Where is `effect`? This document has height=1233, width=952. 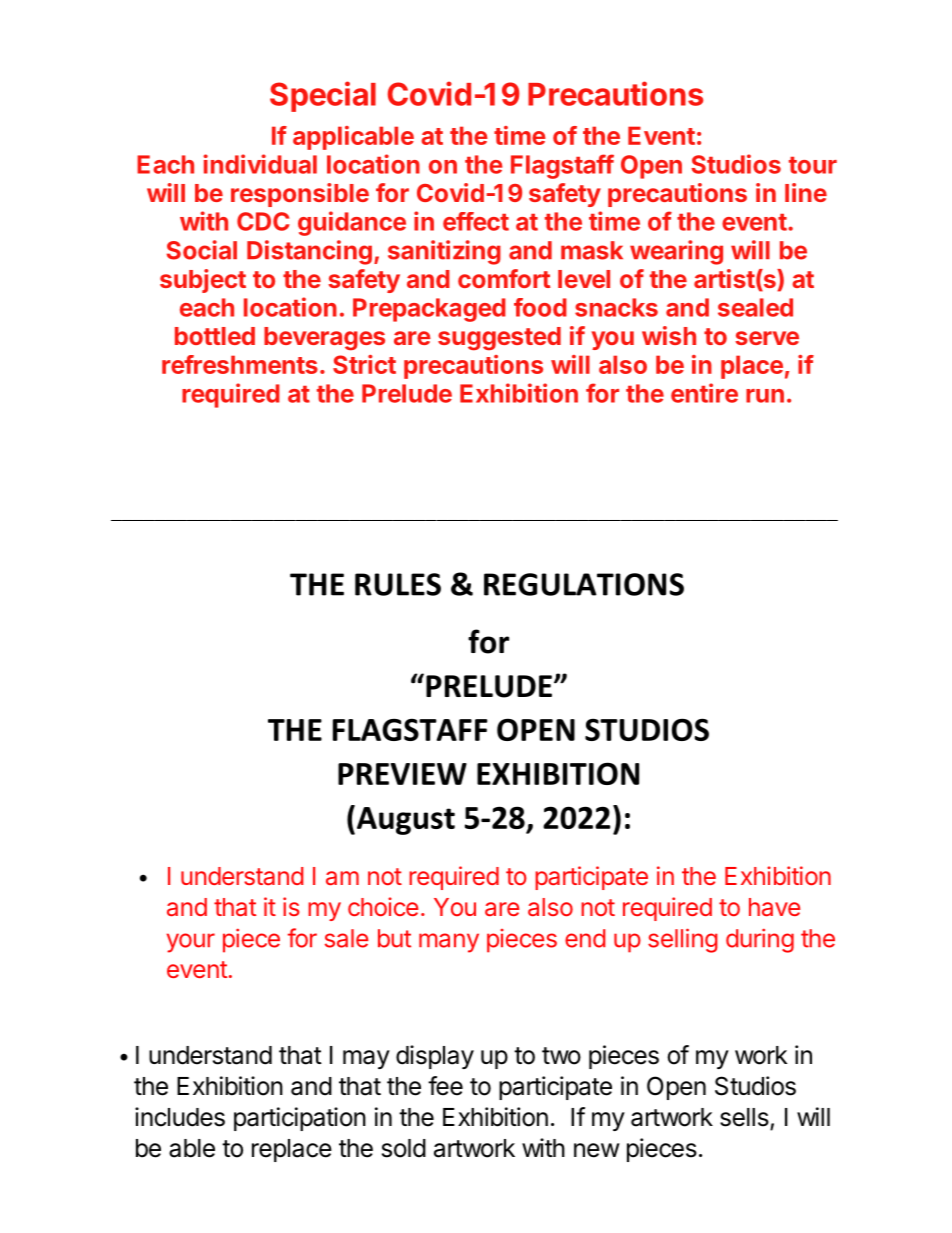
effect is located at coordinates (476, 221).
